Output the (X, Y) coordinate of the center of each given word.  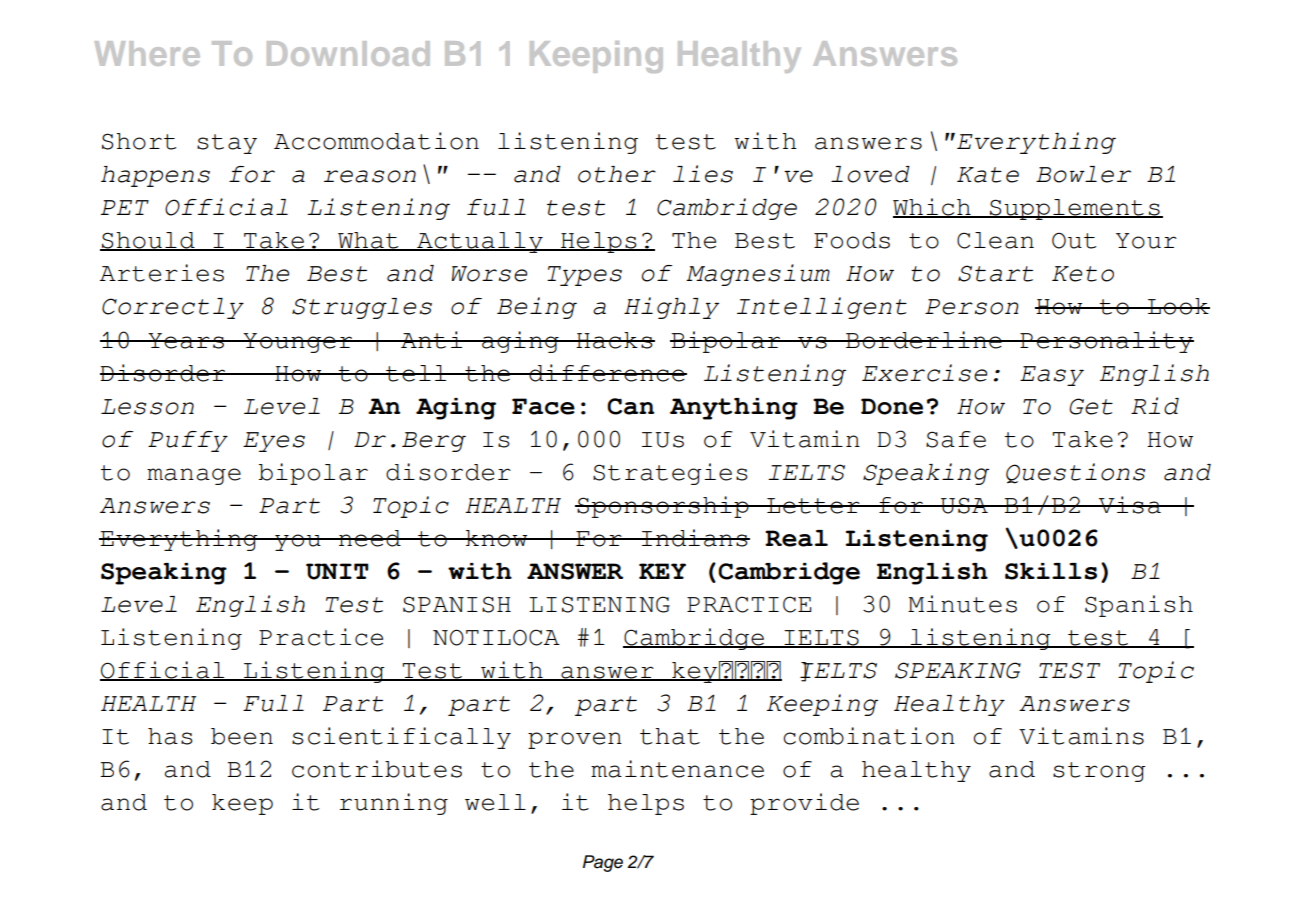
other (617, 174)
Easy (1052, 376)
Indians (695, 538)
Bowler (1083, 174)
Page (603, 863)
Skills (1051, 571)
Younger (298, 343)
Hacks (615, 340)
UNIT (337, 571)
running (394, 804)
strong (1099, 772)
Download (348, 53)
